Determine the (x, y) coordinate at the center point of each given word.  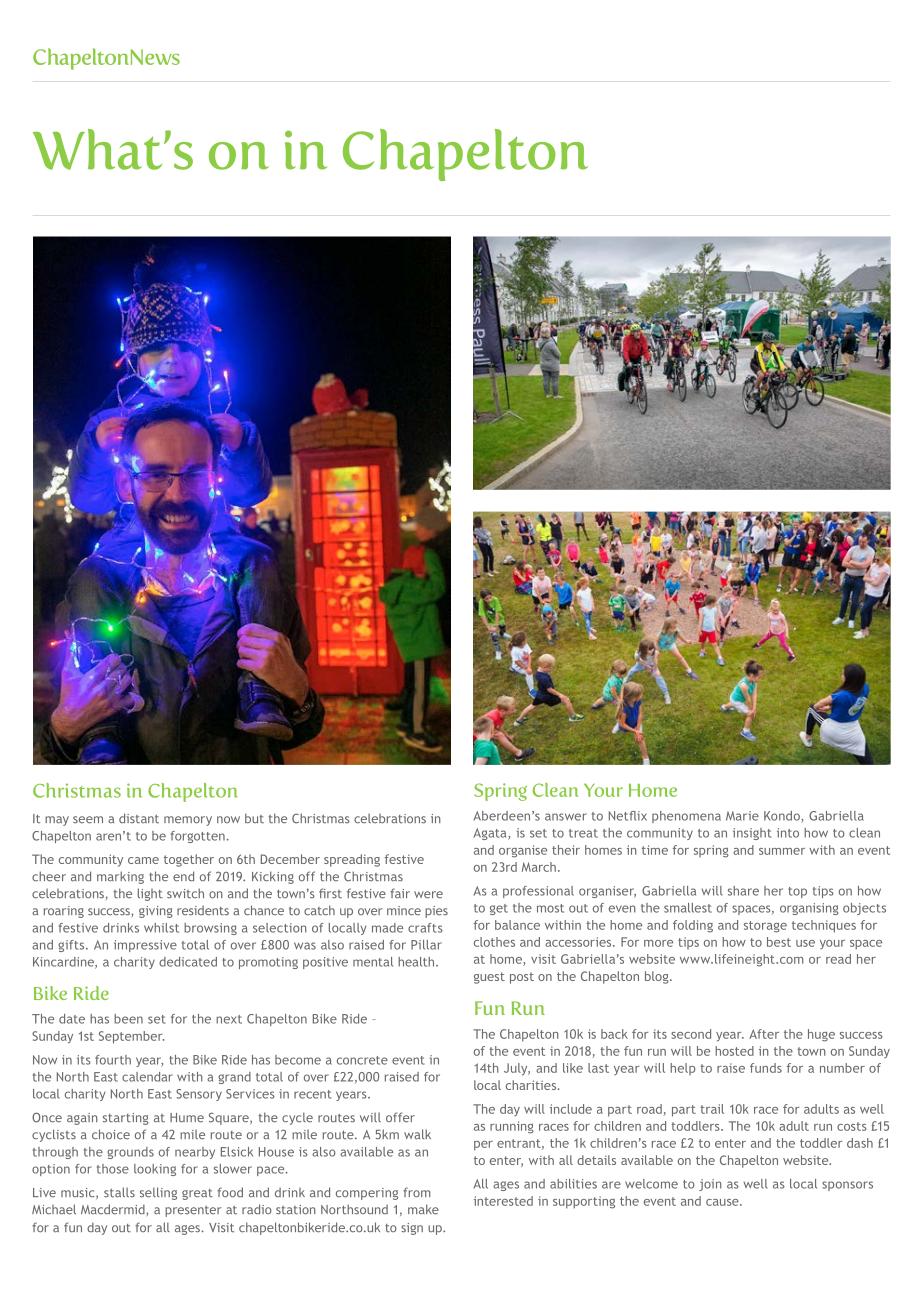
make (423, 1209)
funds (766, 1068)
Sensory (199, 1095)
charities (532, 1085)
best (779, 942)
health (417, 962)
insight (752, 834)
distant (139, 818)
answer (566, 817)
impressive (145, 946)
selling (158, 1193)
